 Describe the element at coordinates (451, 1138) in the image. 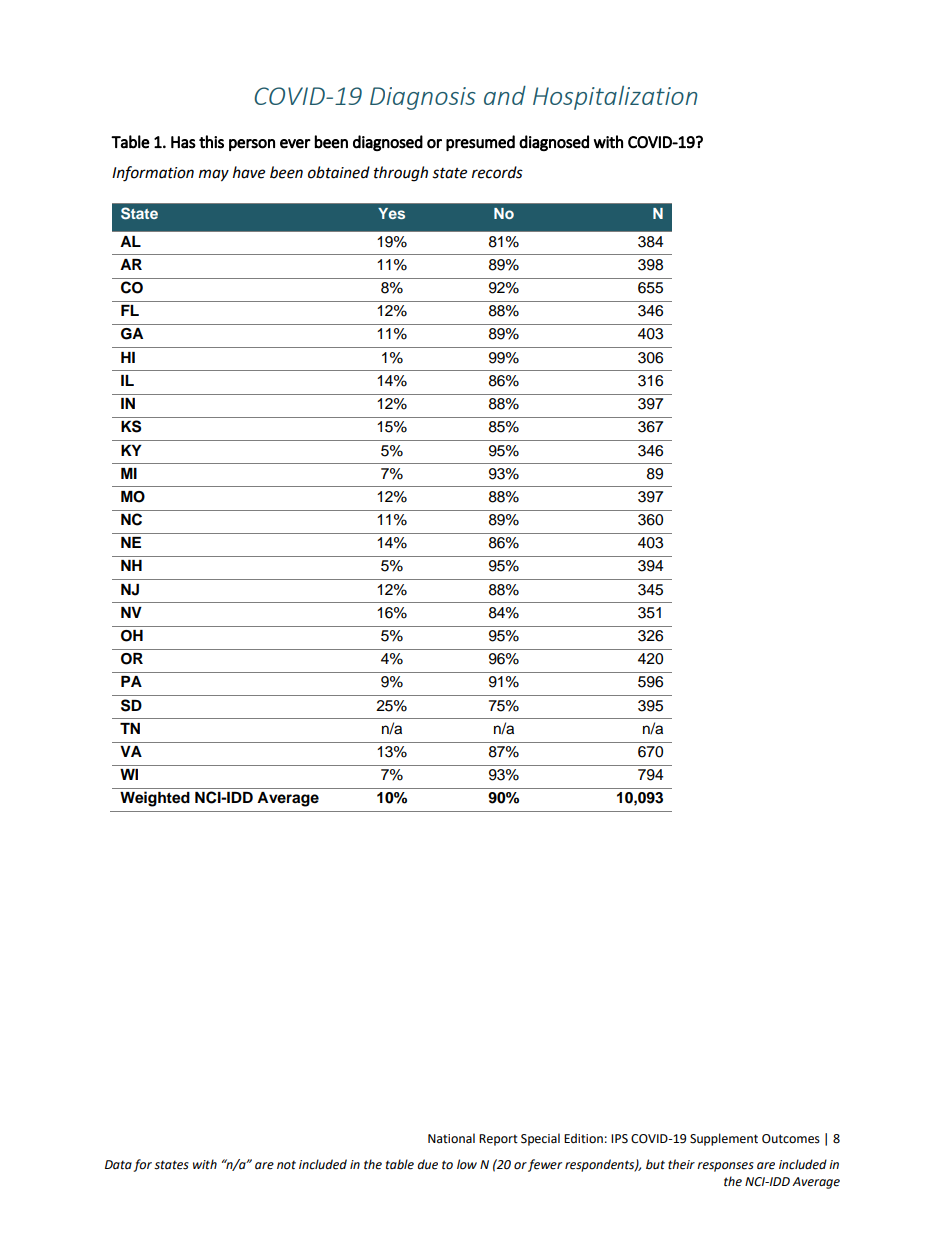

I see `National` at that location.
